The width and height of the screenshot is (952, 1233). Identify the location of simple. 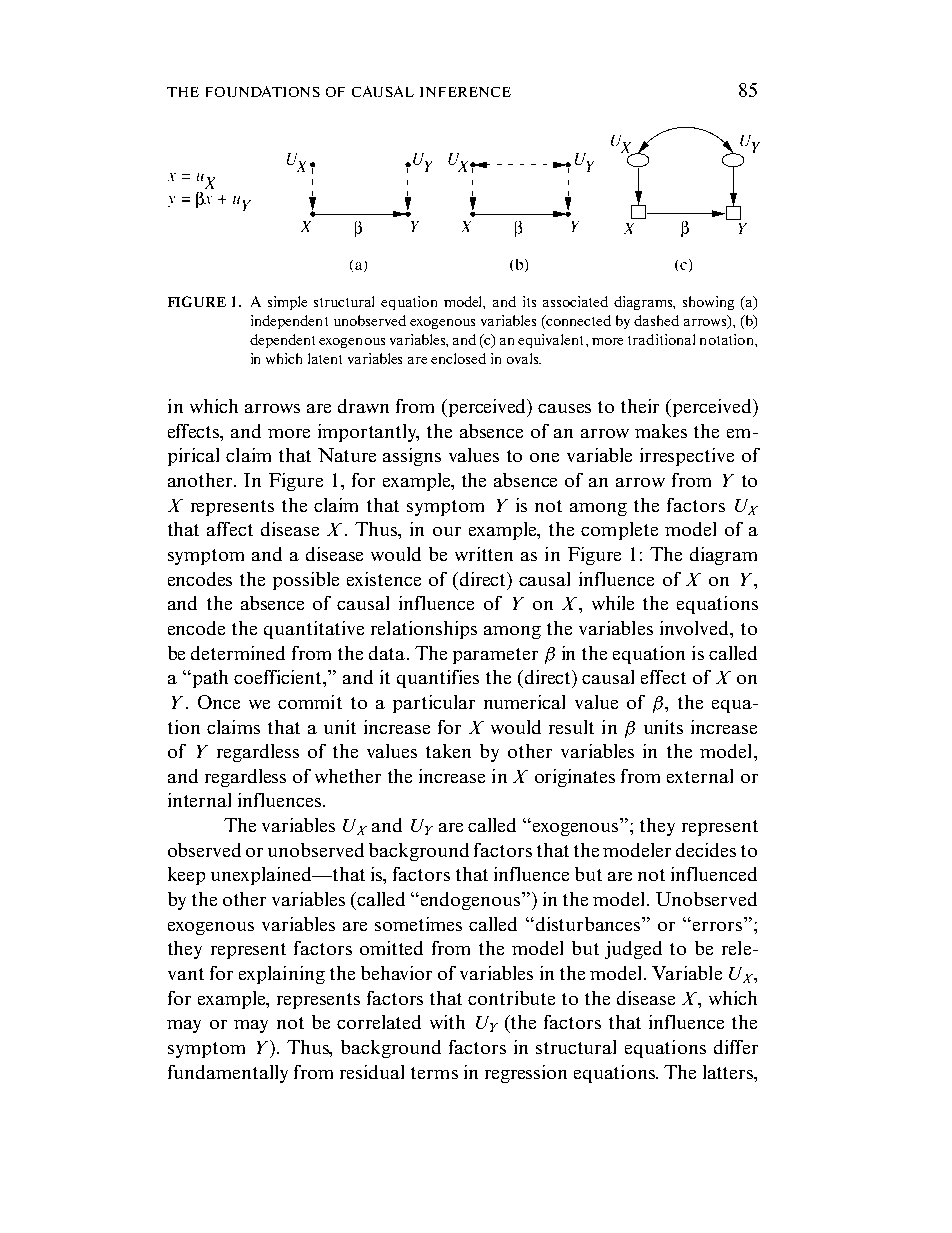
(287, 303).
